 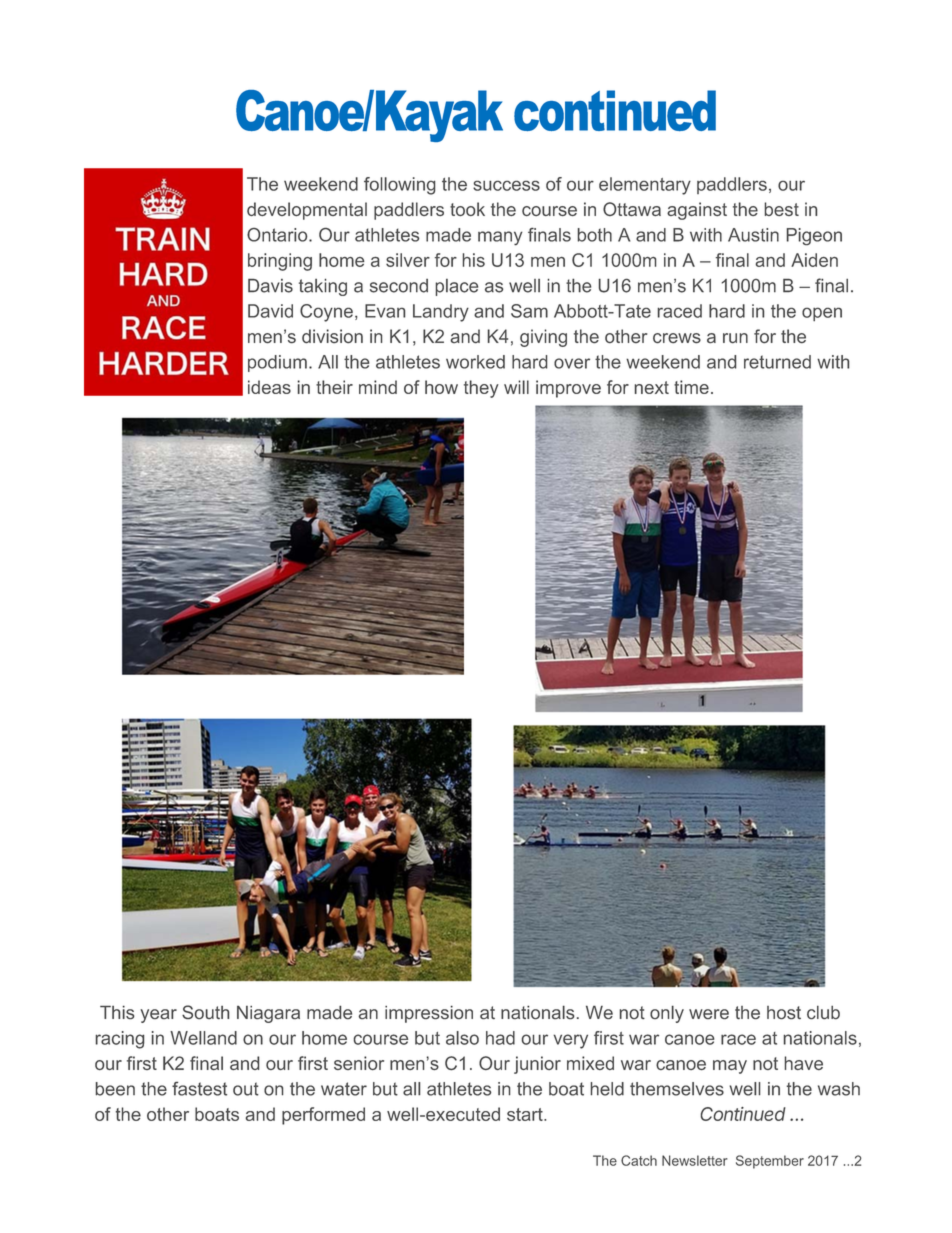 I want to click on South, so click(x=205, y=1012).
